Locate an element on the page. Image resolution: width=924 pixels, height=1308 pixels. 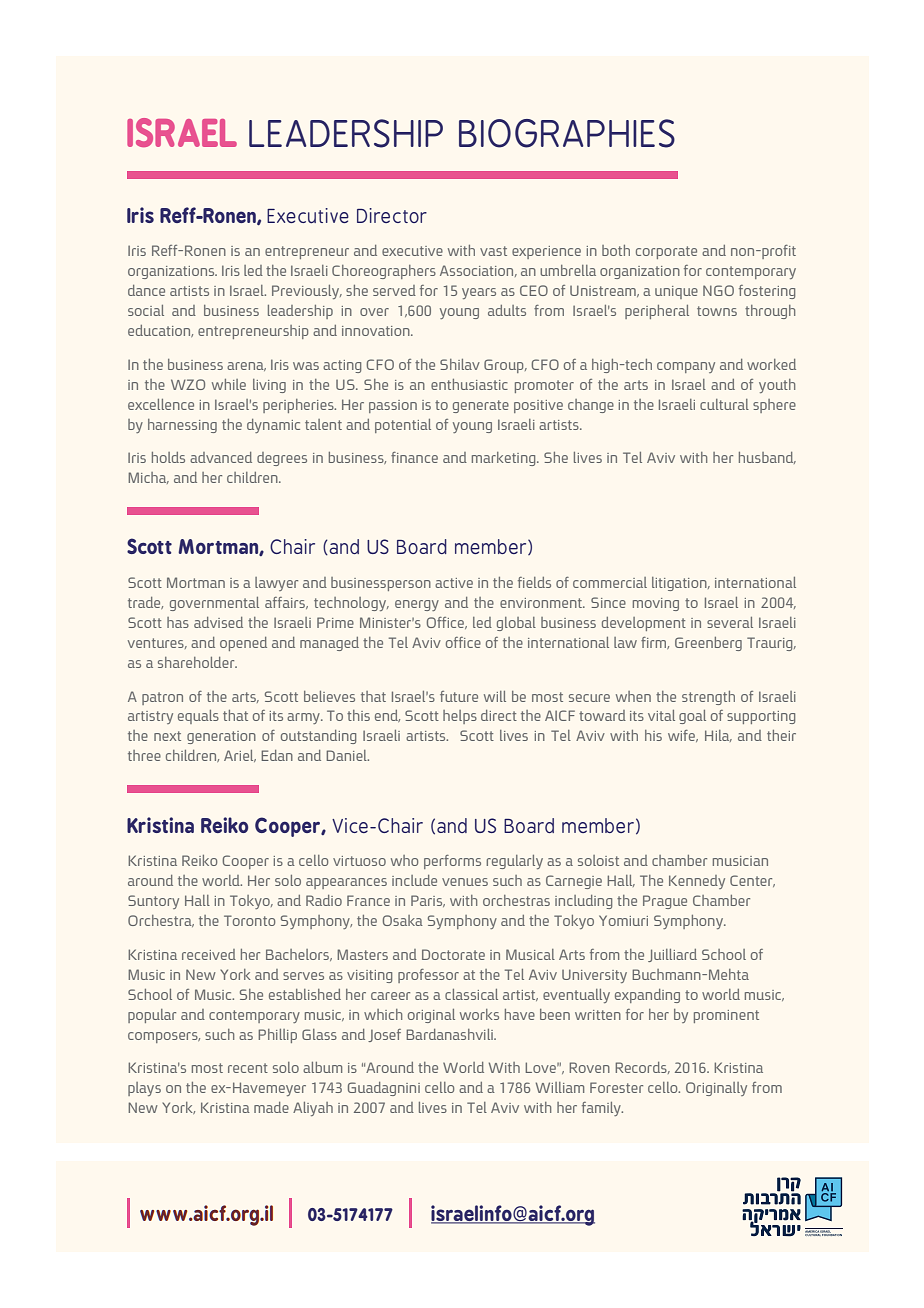
Toronto is located at coordinates (249, 920).
